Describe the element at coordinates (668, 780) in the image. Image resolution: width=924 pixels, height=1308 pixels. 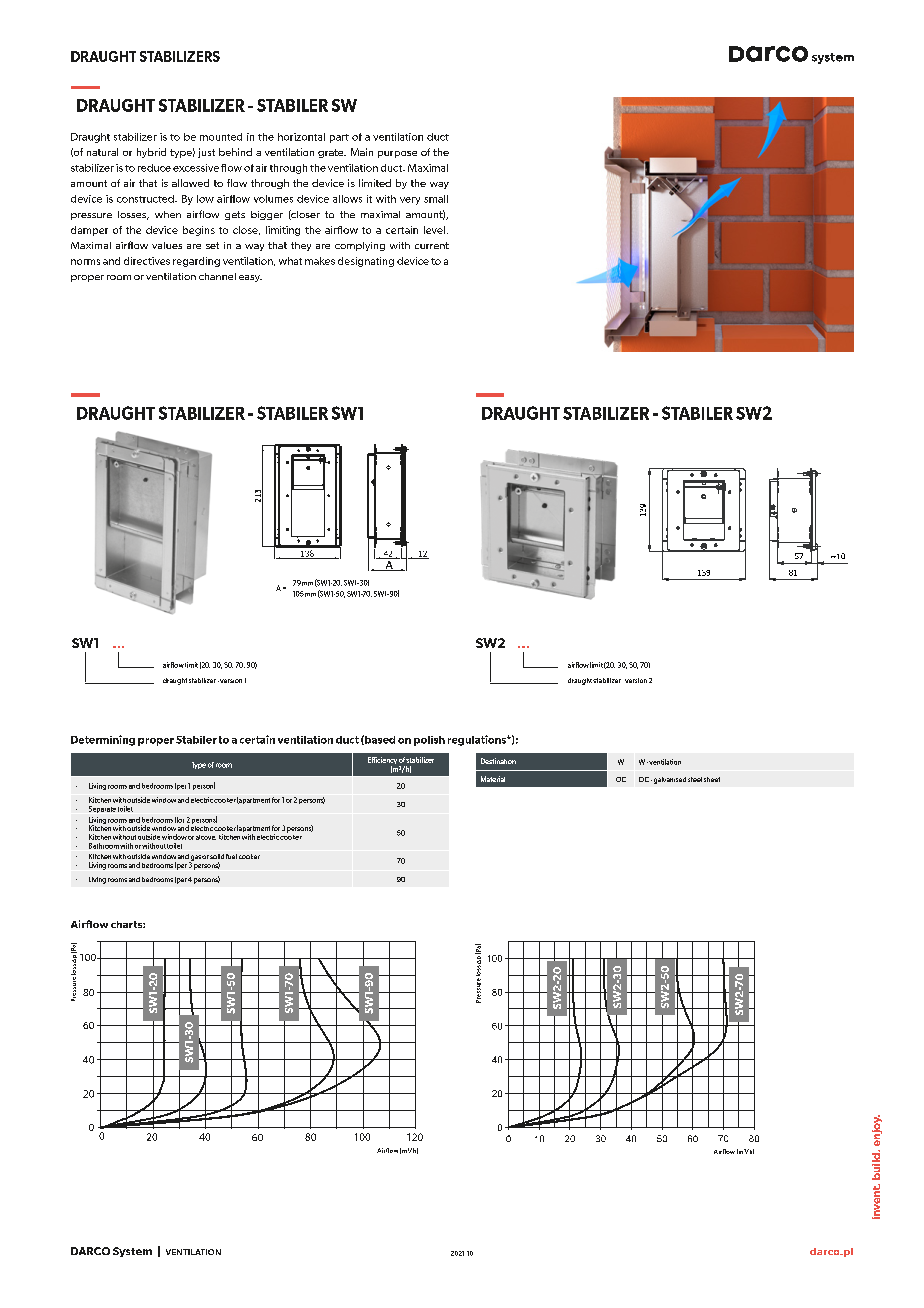
I see `galvanised` at that location.
